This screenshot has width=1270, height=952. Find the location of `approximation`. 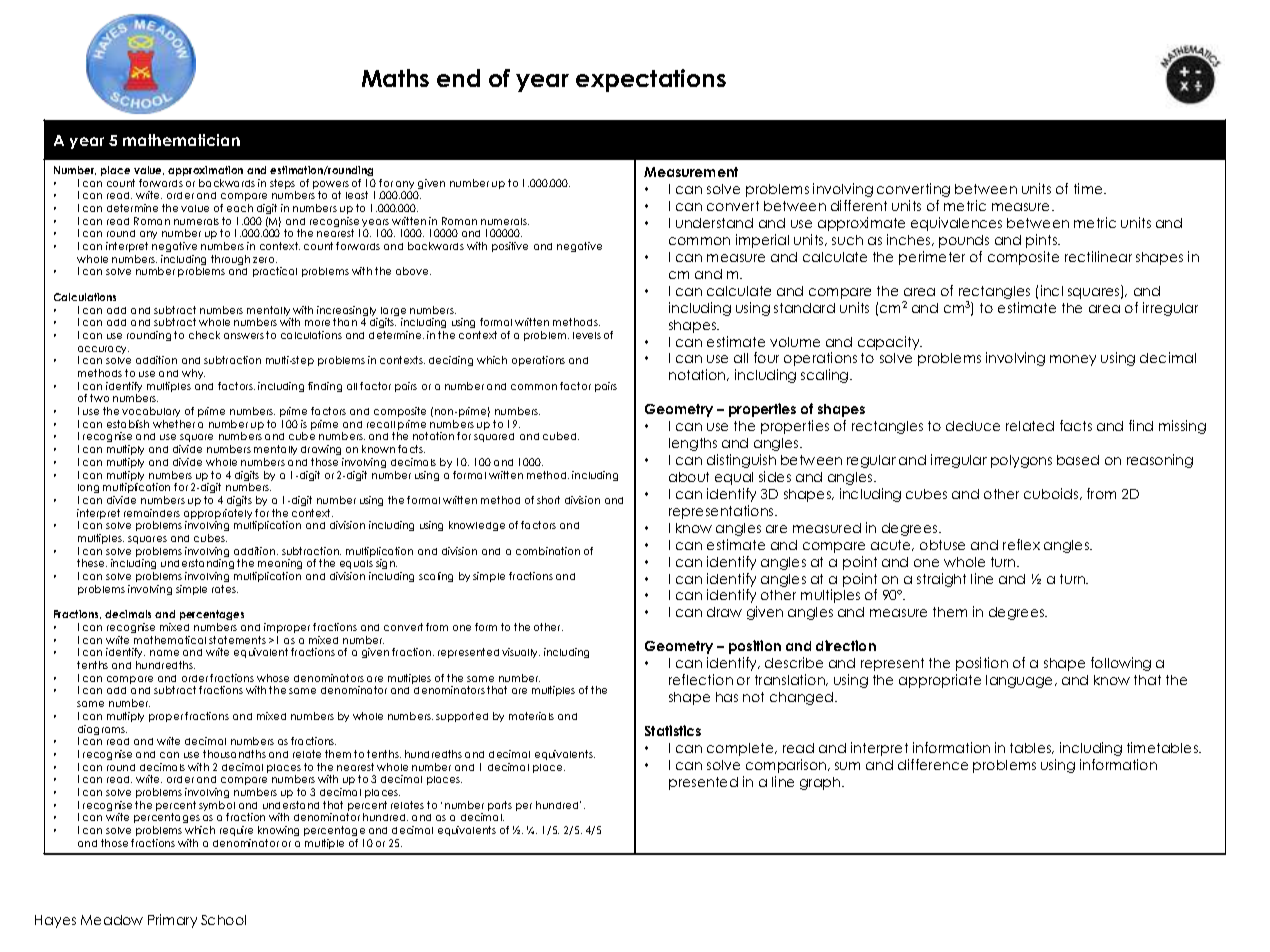

approximation is located at coordinates (205, 171).
